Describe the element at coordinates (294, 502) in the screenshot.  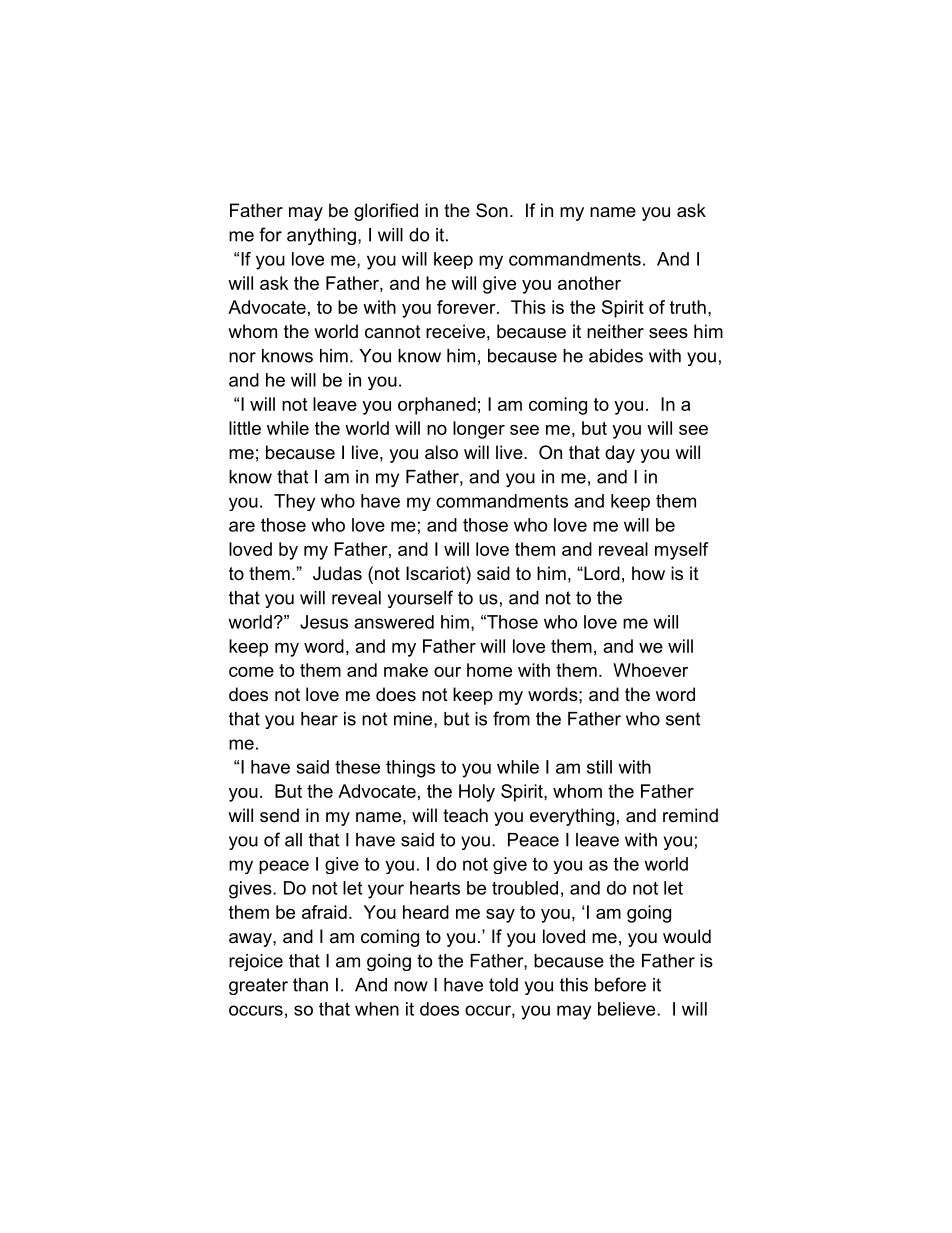
I see `They` at that location.
